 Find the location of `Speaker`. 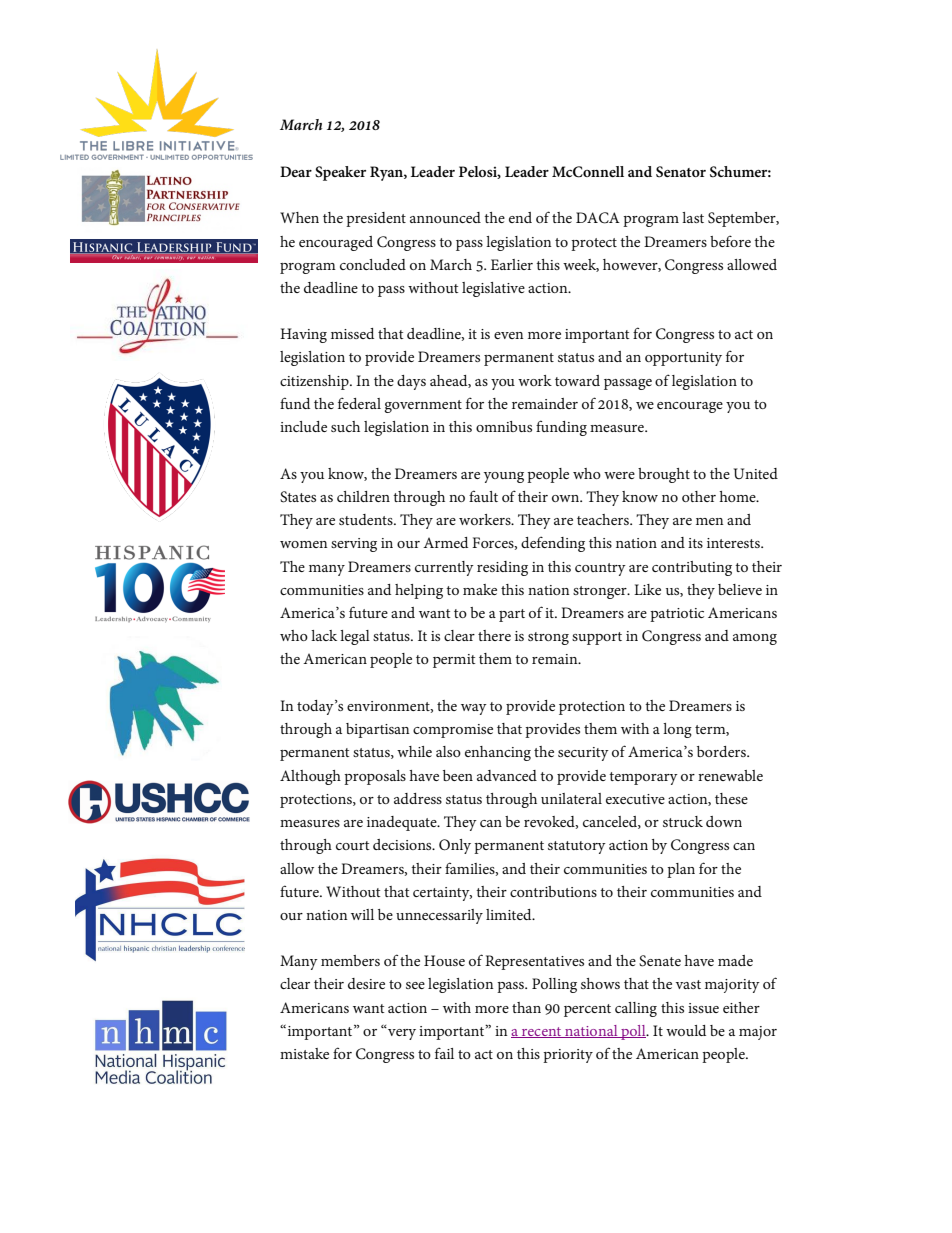

Speaker is located at coordinates (340, 173).
